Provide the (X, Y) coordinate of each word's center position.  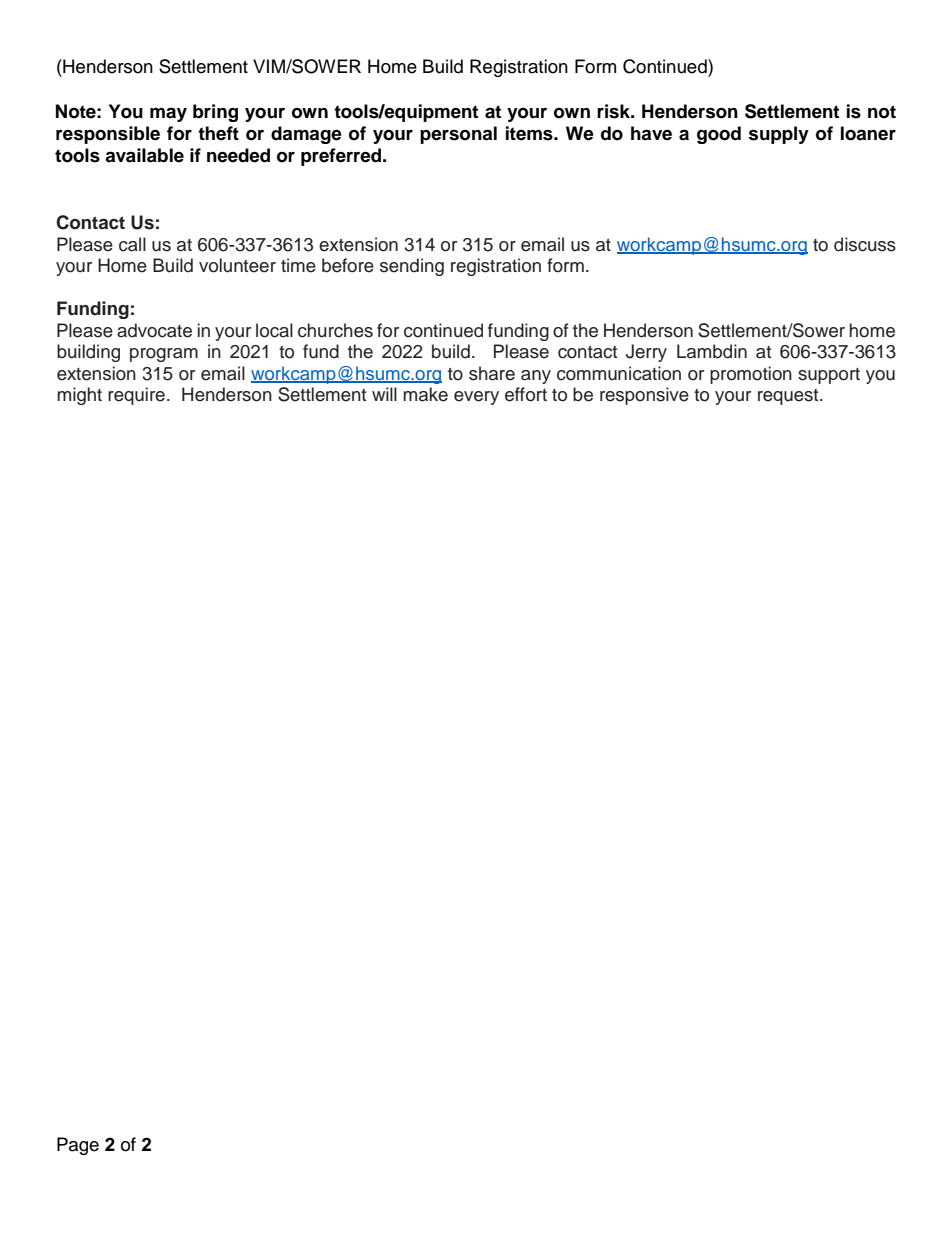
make (425, 394)
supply (779, 135)
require (136, 396)
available (144, 155)
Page (78, 1146)
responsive (644, 396)
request (789, 397)
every (476, 398)
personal (458, 135)
